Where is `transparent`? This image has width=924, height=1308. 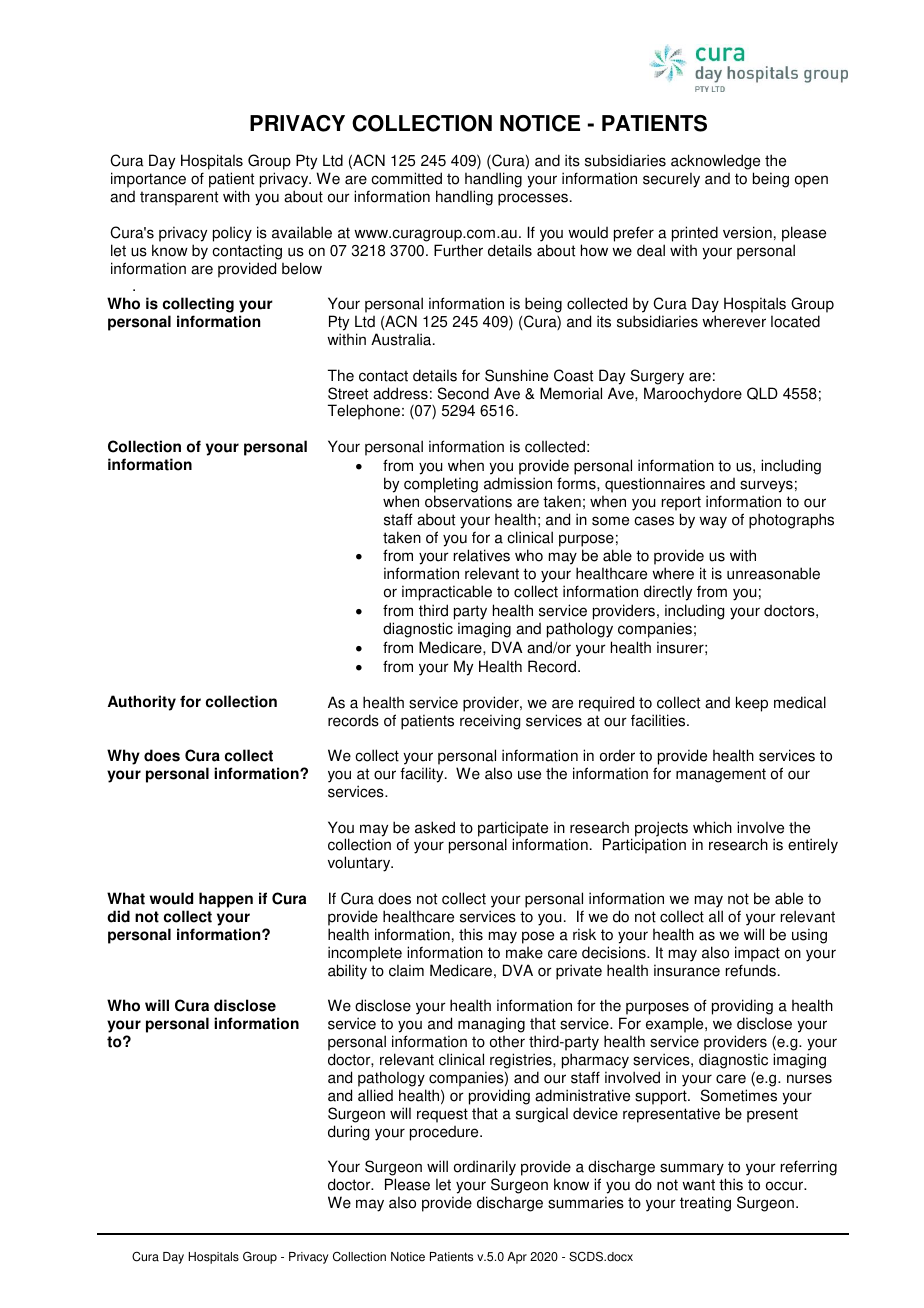
transparent is located at coordinates (179, 198).
